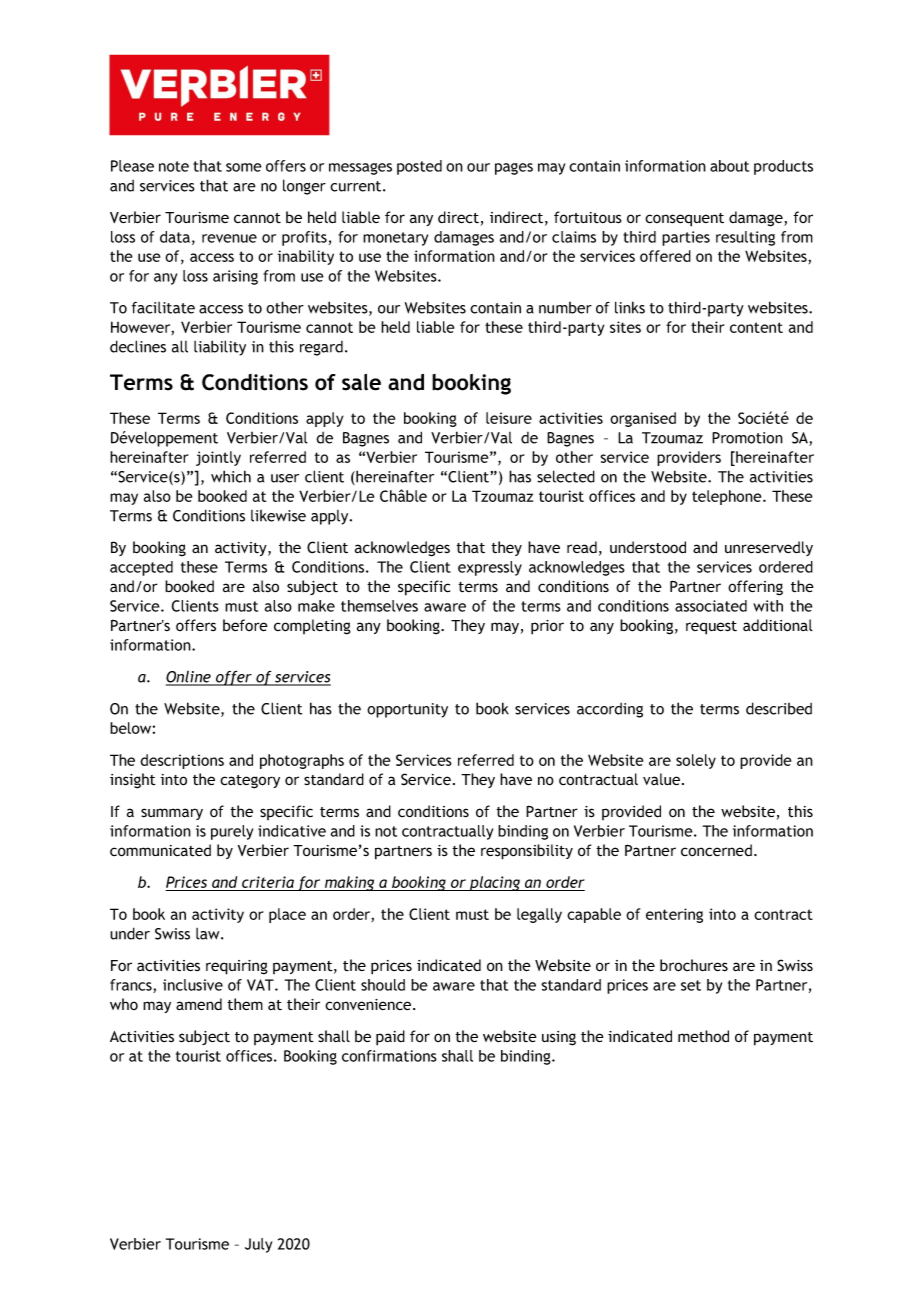 This document has height=1308, width=924. What do you see at coordinates (172, 814) in the document?
I see `summary` at bounding box center [172, 814].
